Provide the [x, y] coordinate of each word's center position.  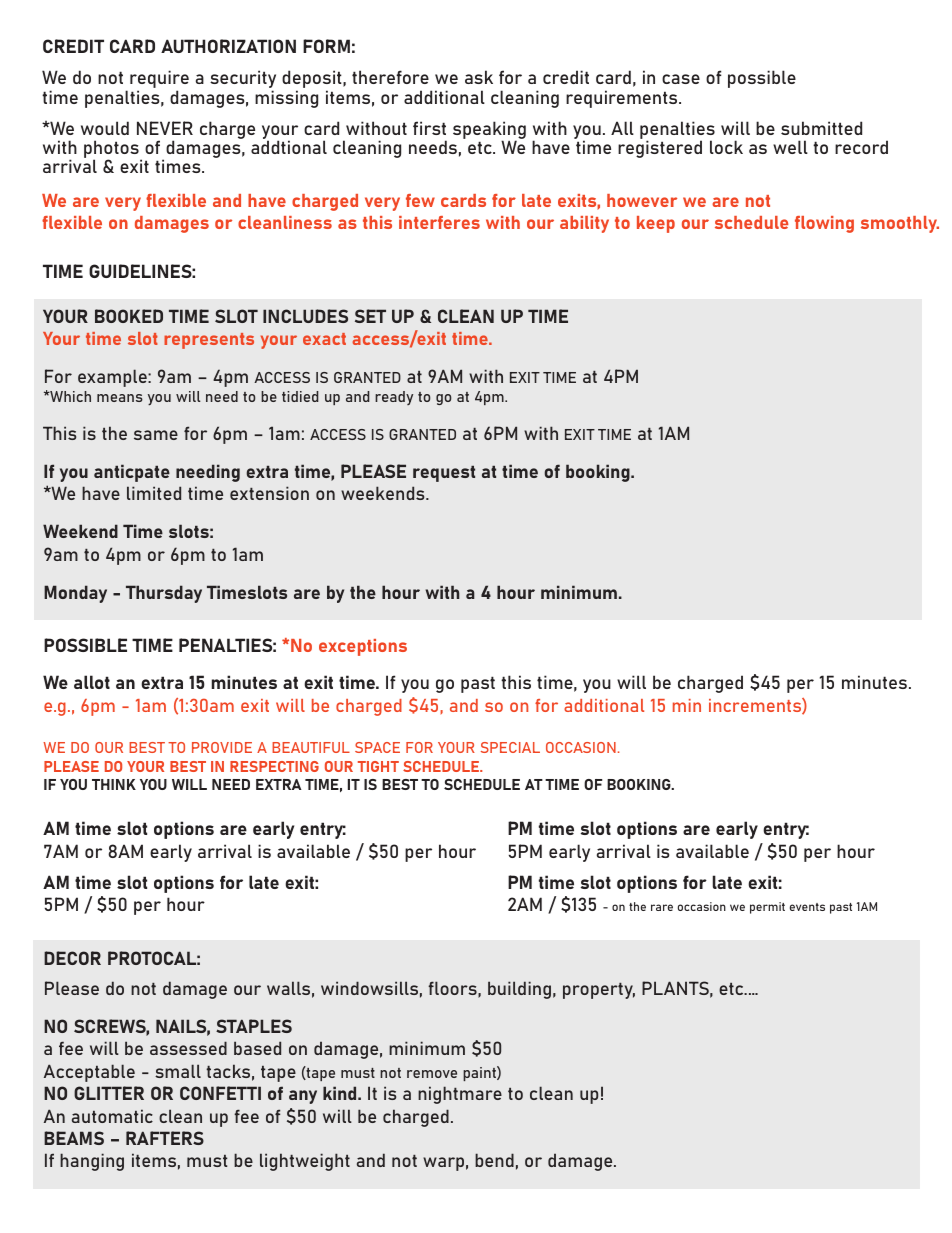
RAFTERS [165, 1138]
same [156, 435]
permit [767, 908]
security [243, 80]
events [807, 907]
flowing [824, 224]
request [444, 474]
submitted [821, 128]
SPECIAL [510, 747]
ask [479, 77]
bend [494, 1160]
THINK [114, 784]
